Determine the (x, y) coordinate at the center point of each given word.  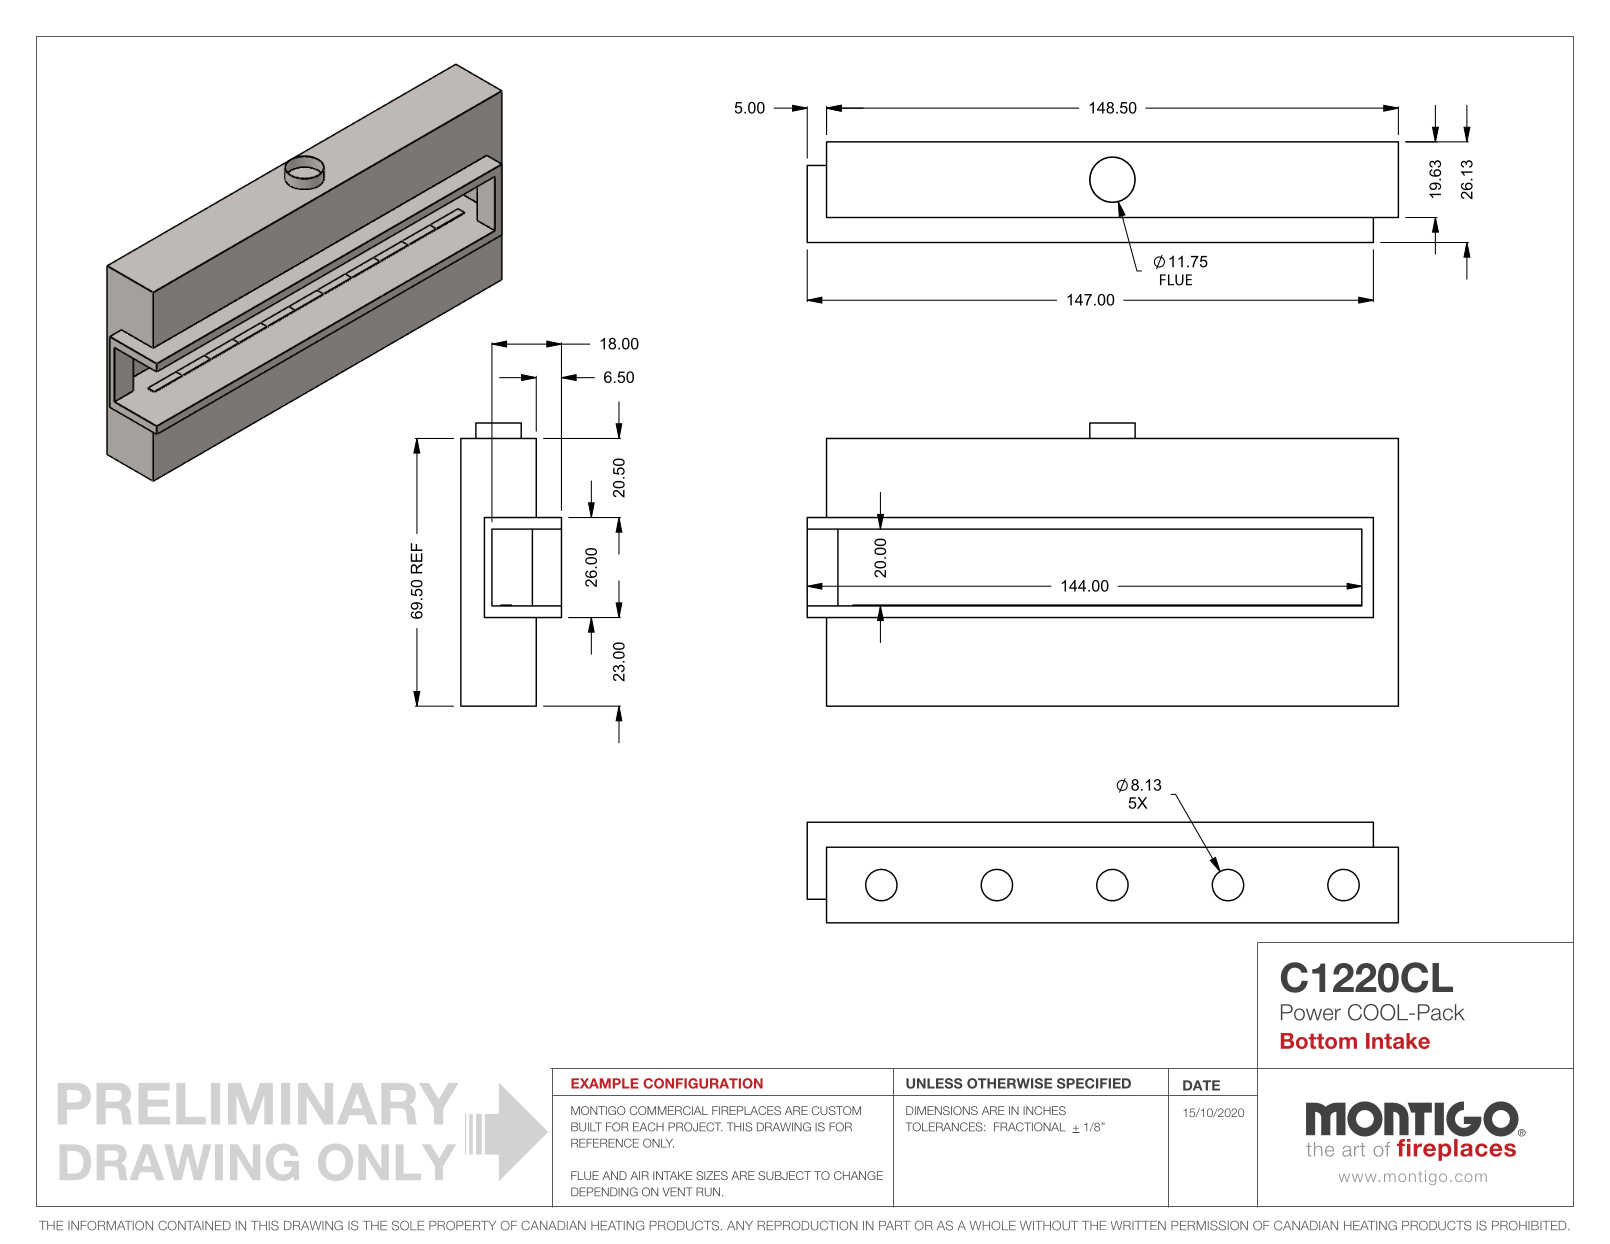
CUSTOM (836, 1110)
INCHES (1044, 1110)
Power (1311, 1012)
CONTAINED (194, 1225)
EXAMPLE (605, 1083)
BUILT (586, 1127)
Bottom (1319, 1041)
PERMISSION (1209, 1225)
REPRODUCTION (807, 1225)
